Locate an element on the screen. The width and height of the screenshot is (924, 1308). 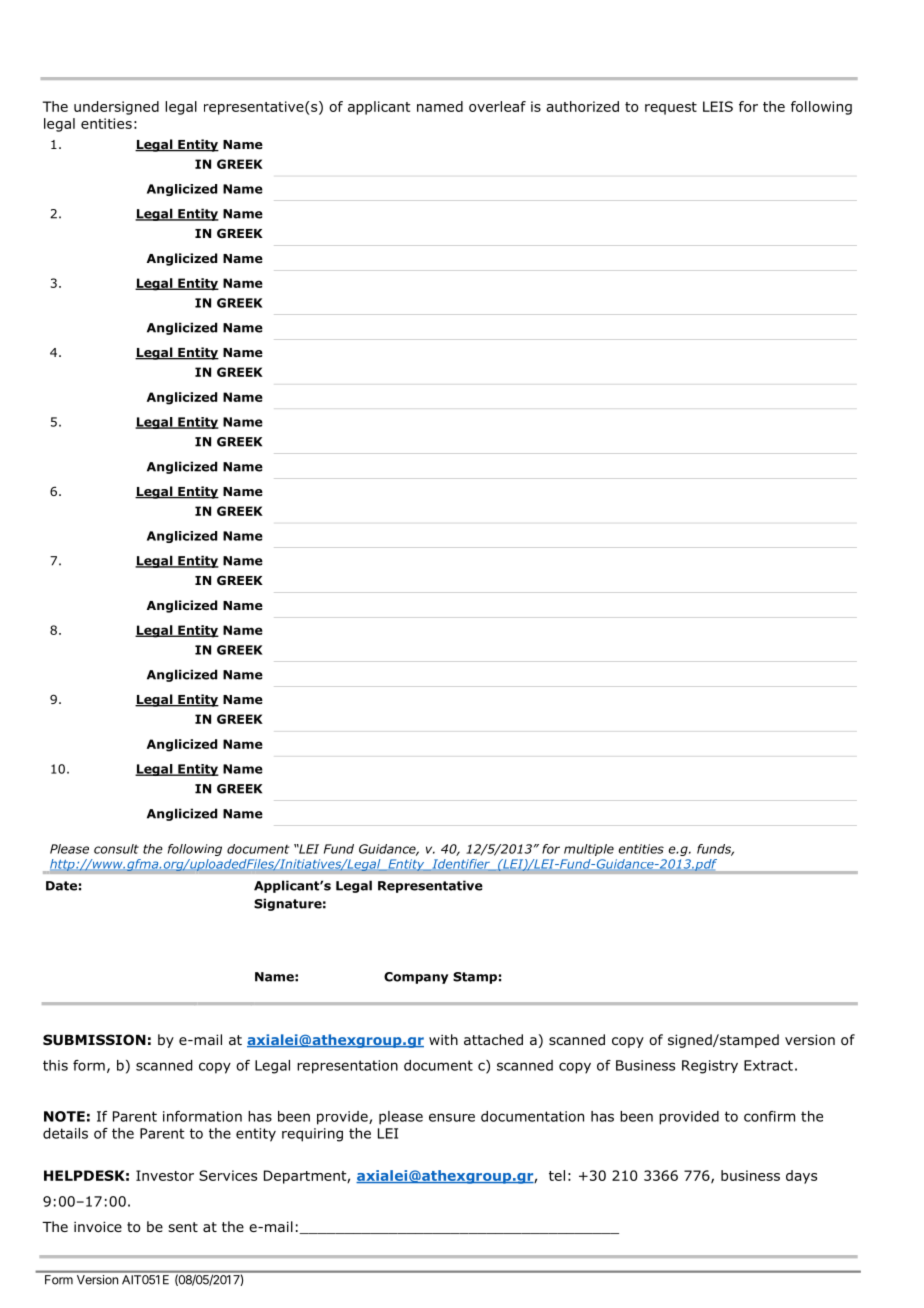
authorized is located at coordinates (582, 106).
